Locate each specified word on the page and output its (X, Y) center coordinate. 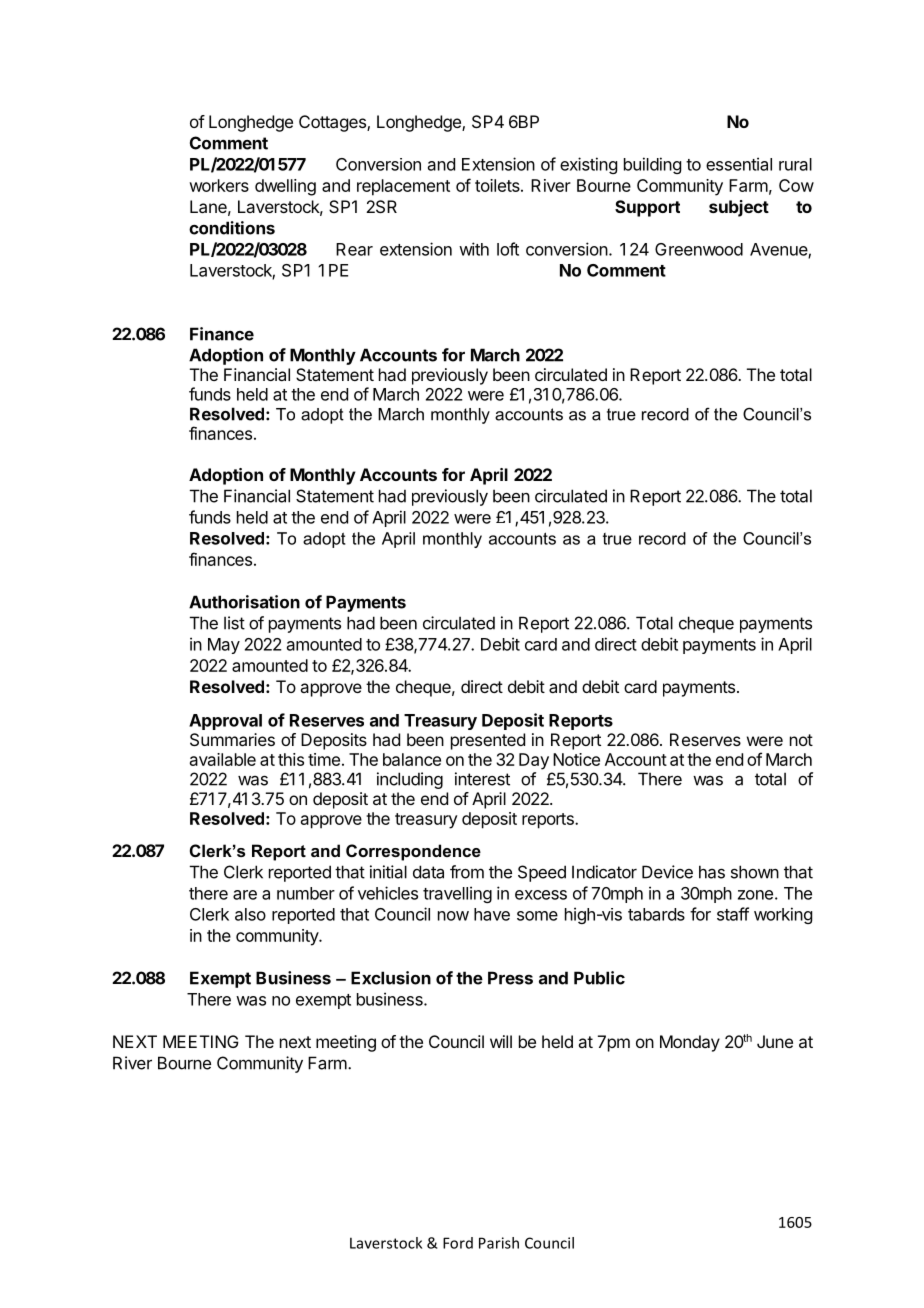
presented (488, 741)
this (291, 759)
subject (739, 208)
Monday (690, 1043)
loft (508, 249)
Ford (458, 1243)
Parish (499, 1243)
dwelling (285, 187)
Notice (576, 759)
